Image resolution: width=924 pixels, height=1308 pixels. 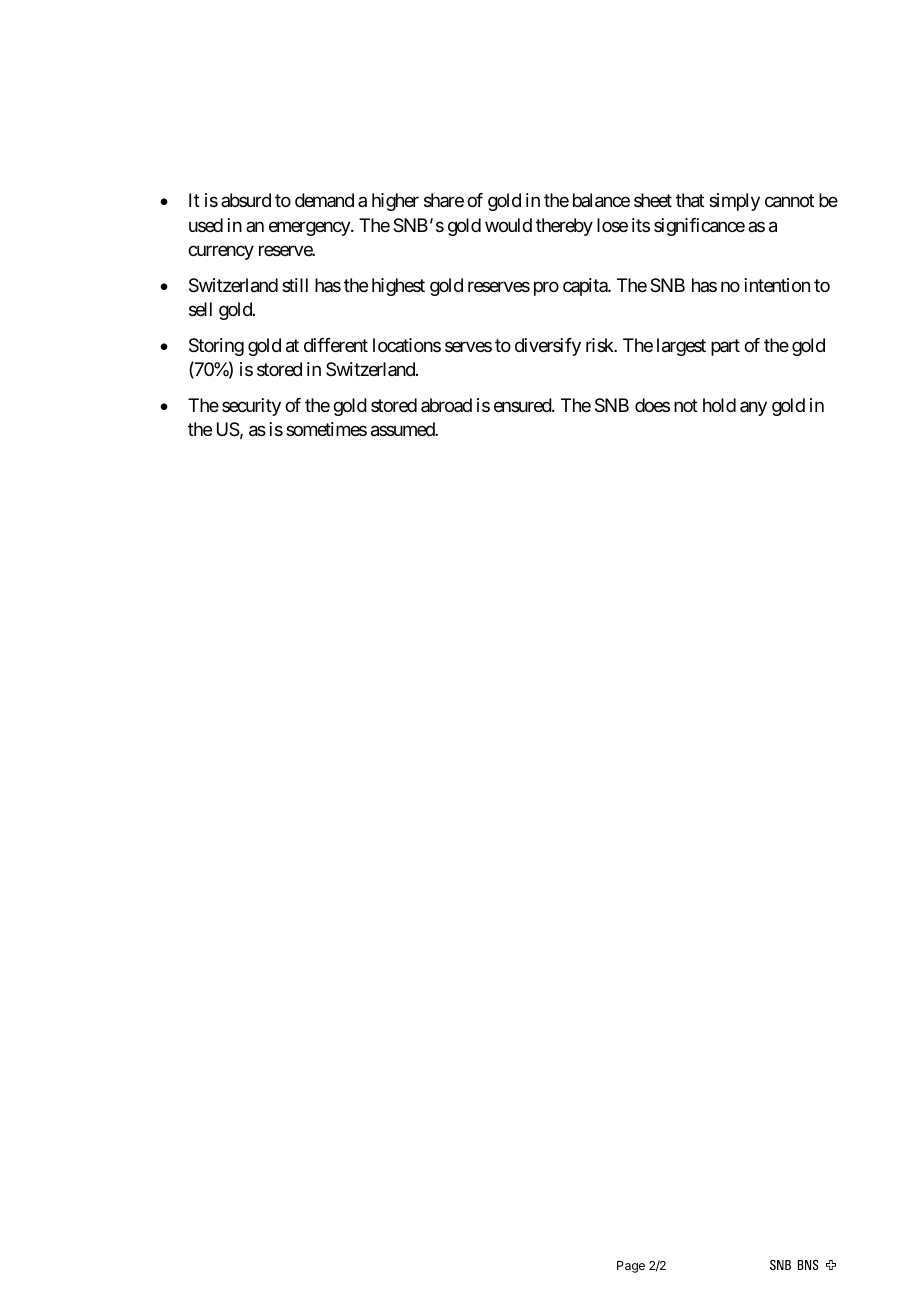 What do you see at coordinates (403, 429) in the image?
I see `assumed` at bounding box center [403, 429].
